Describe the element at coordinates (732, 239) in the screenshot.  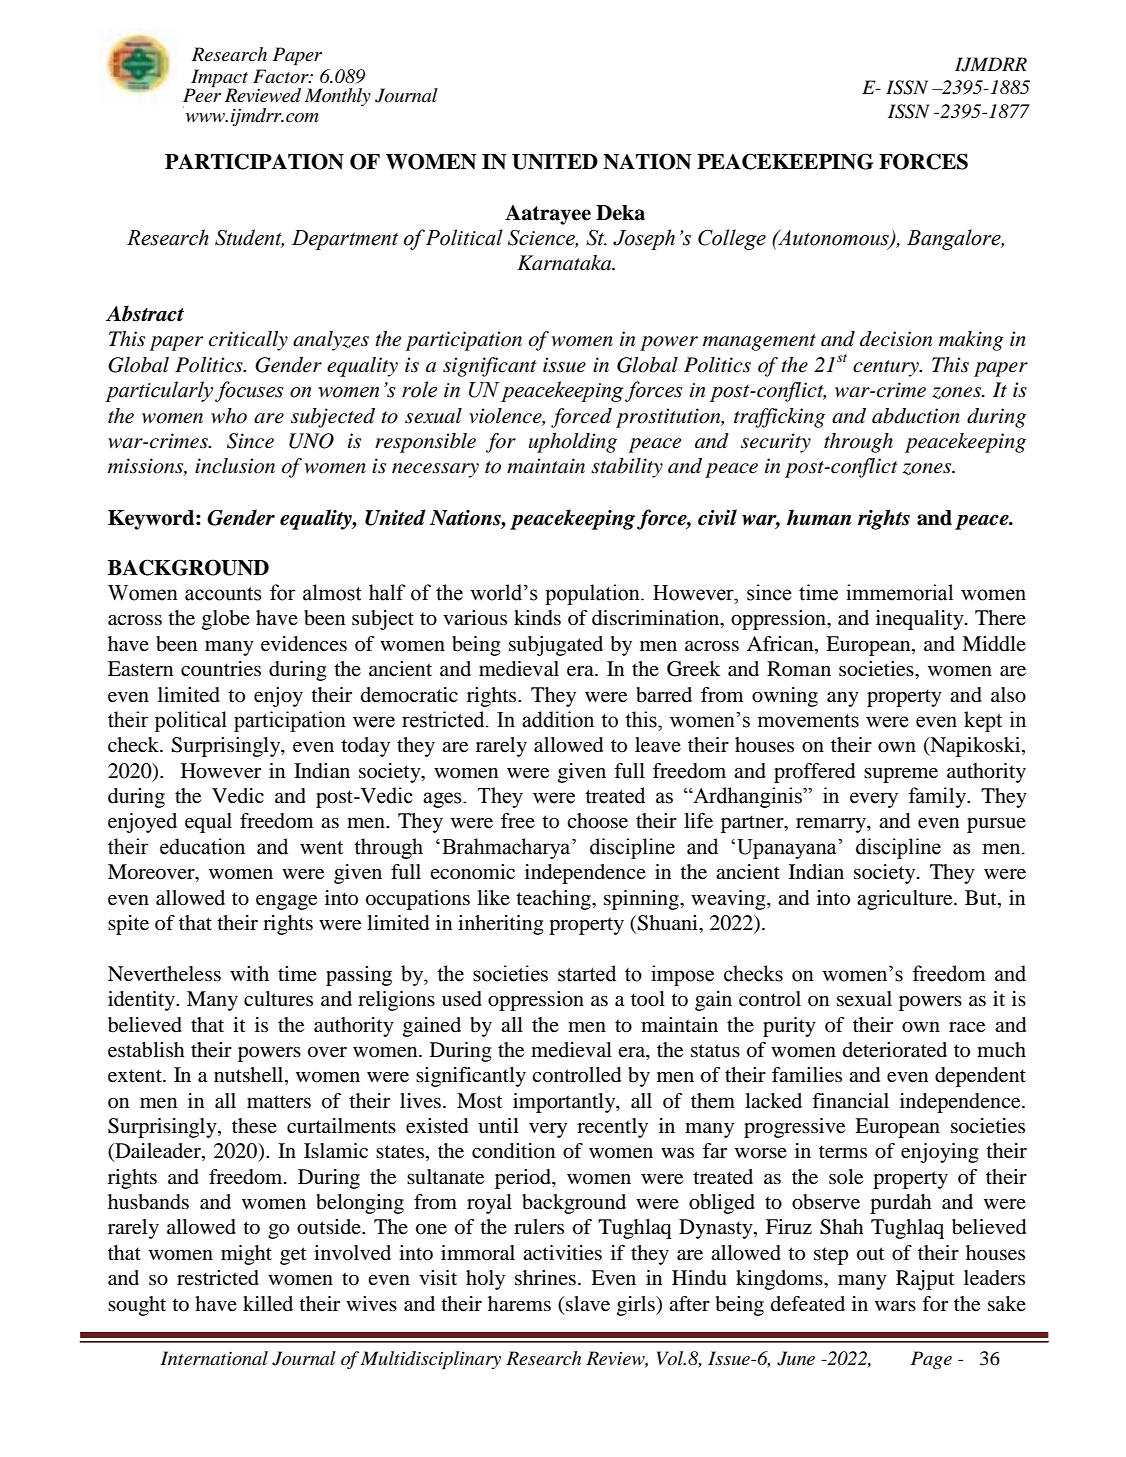
I see `College` at that location.
